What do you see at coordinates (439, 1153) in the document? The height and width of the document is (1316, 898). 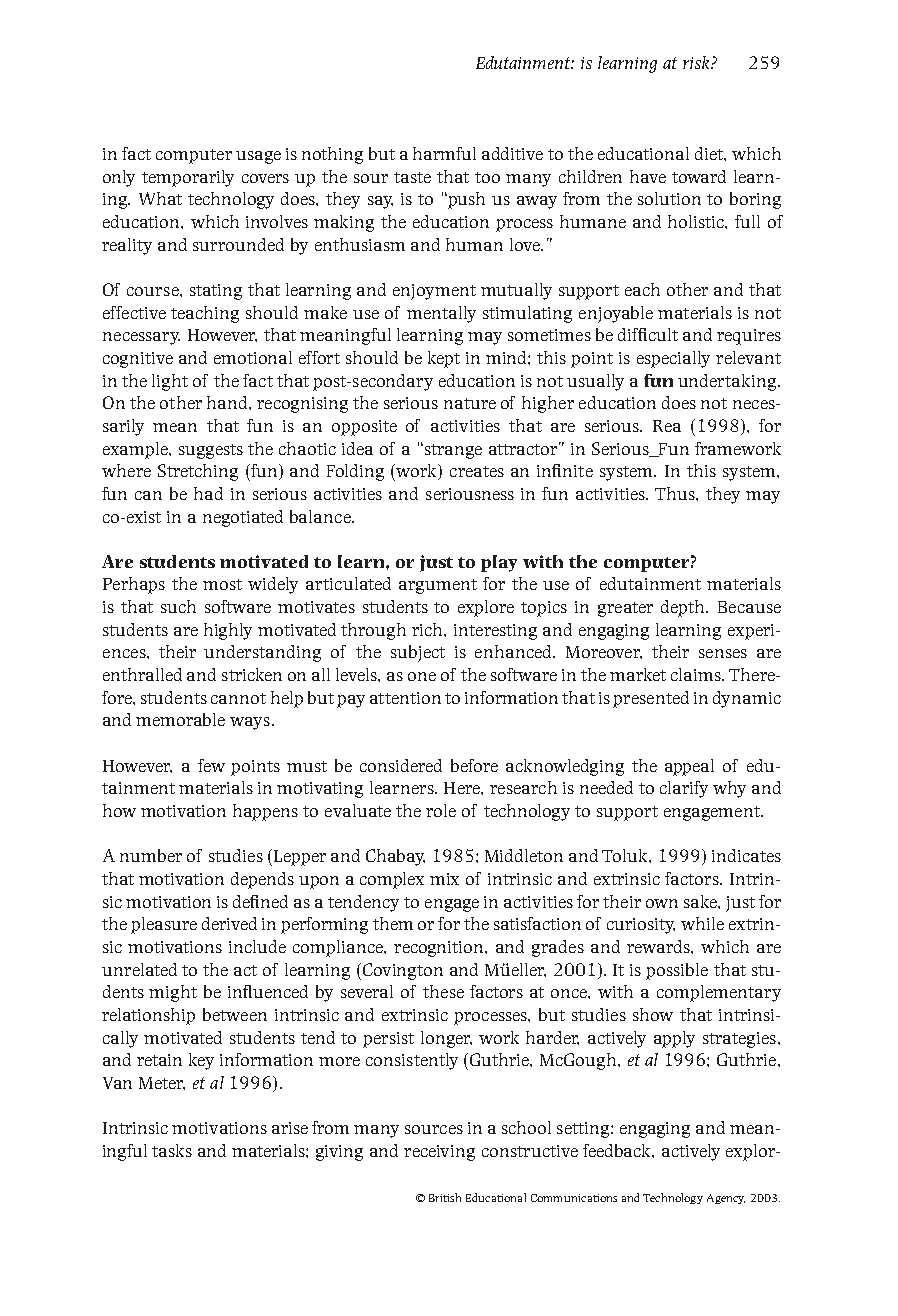 I see `receiving` at bounding box center [439, 1153].
